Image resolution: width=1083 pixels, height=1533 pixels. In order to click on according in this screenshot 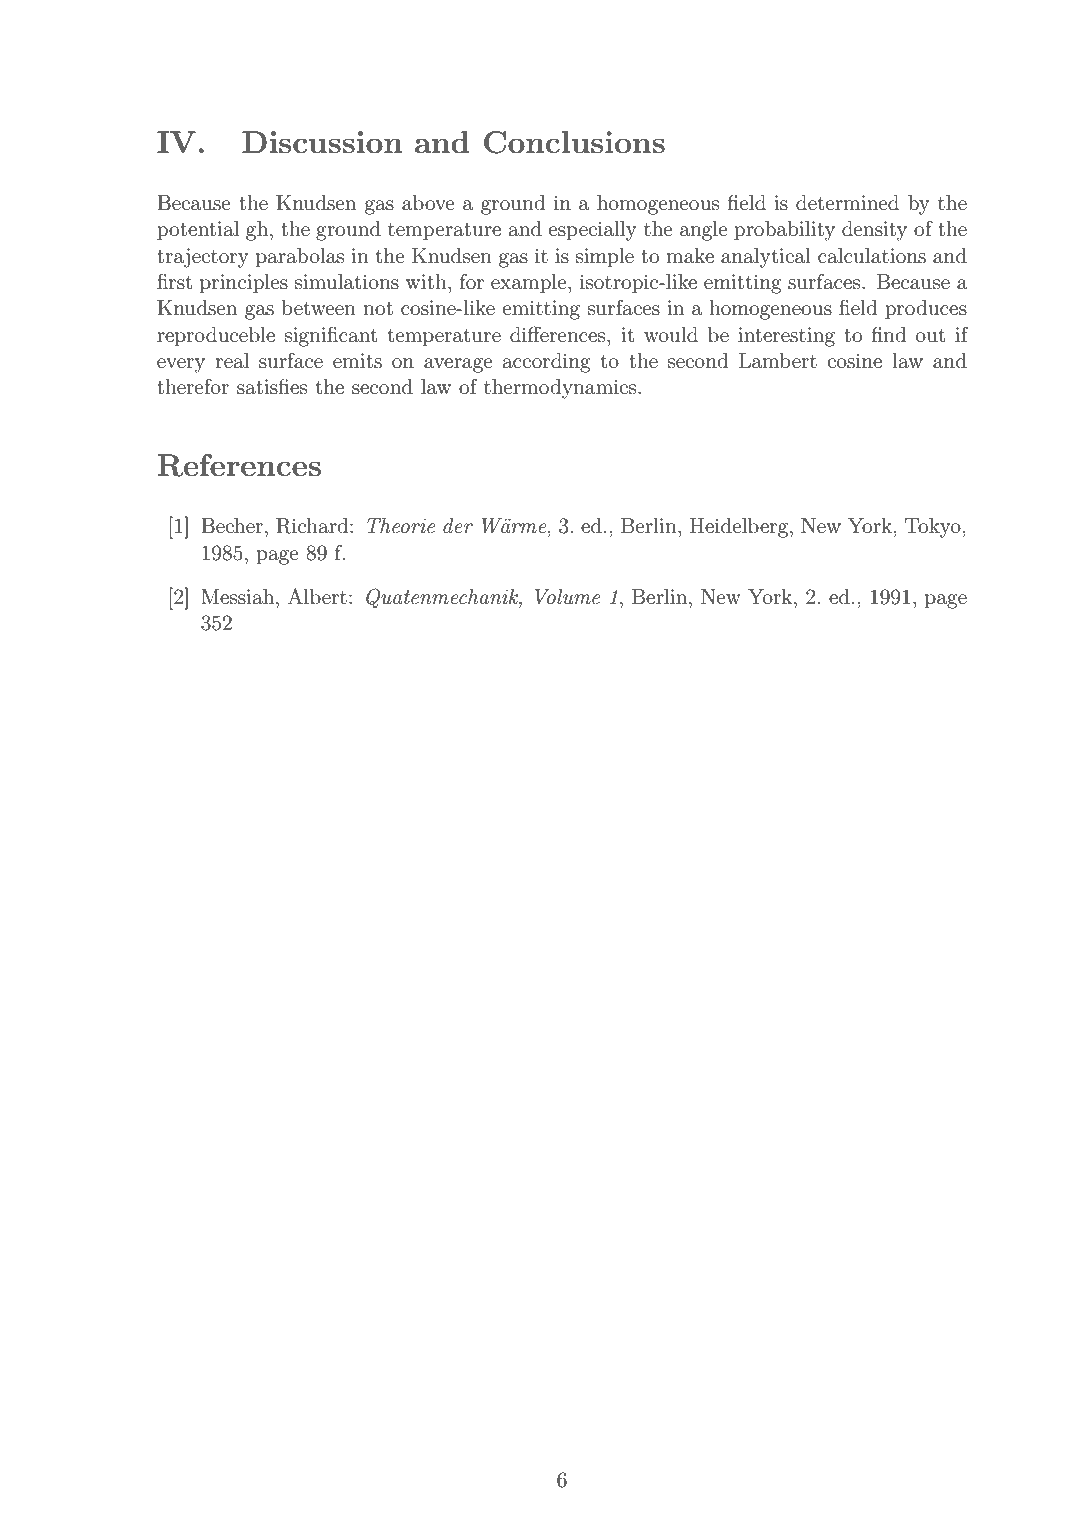, I will do `click(547, 363)`.
